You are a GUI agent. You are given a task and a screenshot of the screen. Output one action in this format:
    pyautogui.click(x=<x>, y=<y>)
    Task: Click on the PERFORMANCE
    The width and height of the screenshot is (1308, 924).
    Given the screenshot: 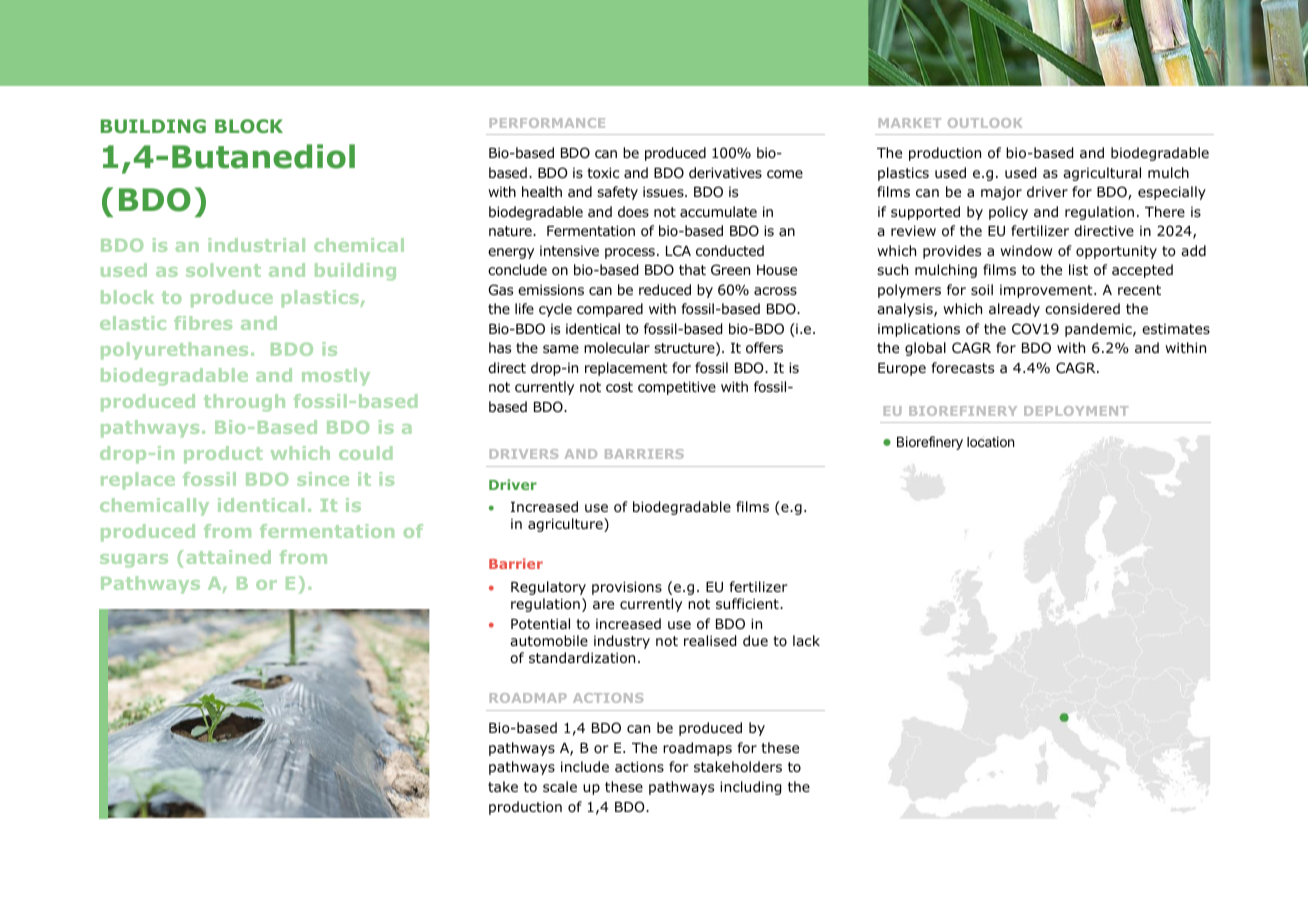 What is the action you would take?
    pyautogui.click(x=547, y=123)
